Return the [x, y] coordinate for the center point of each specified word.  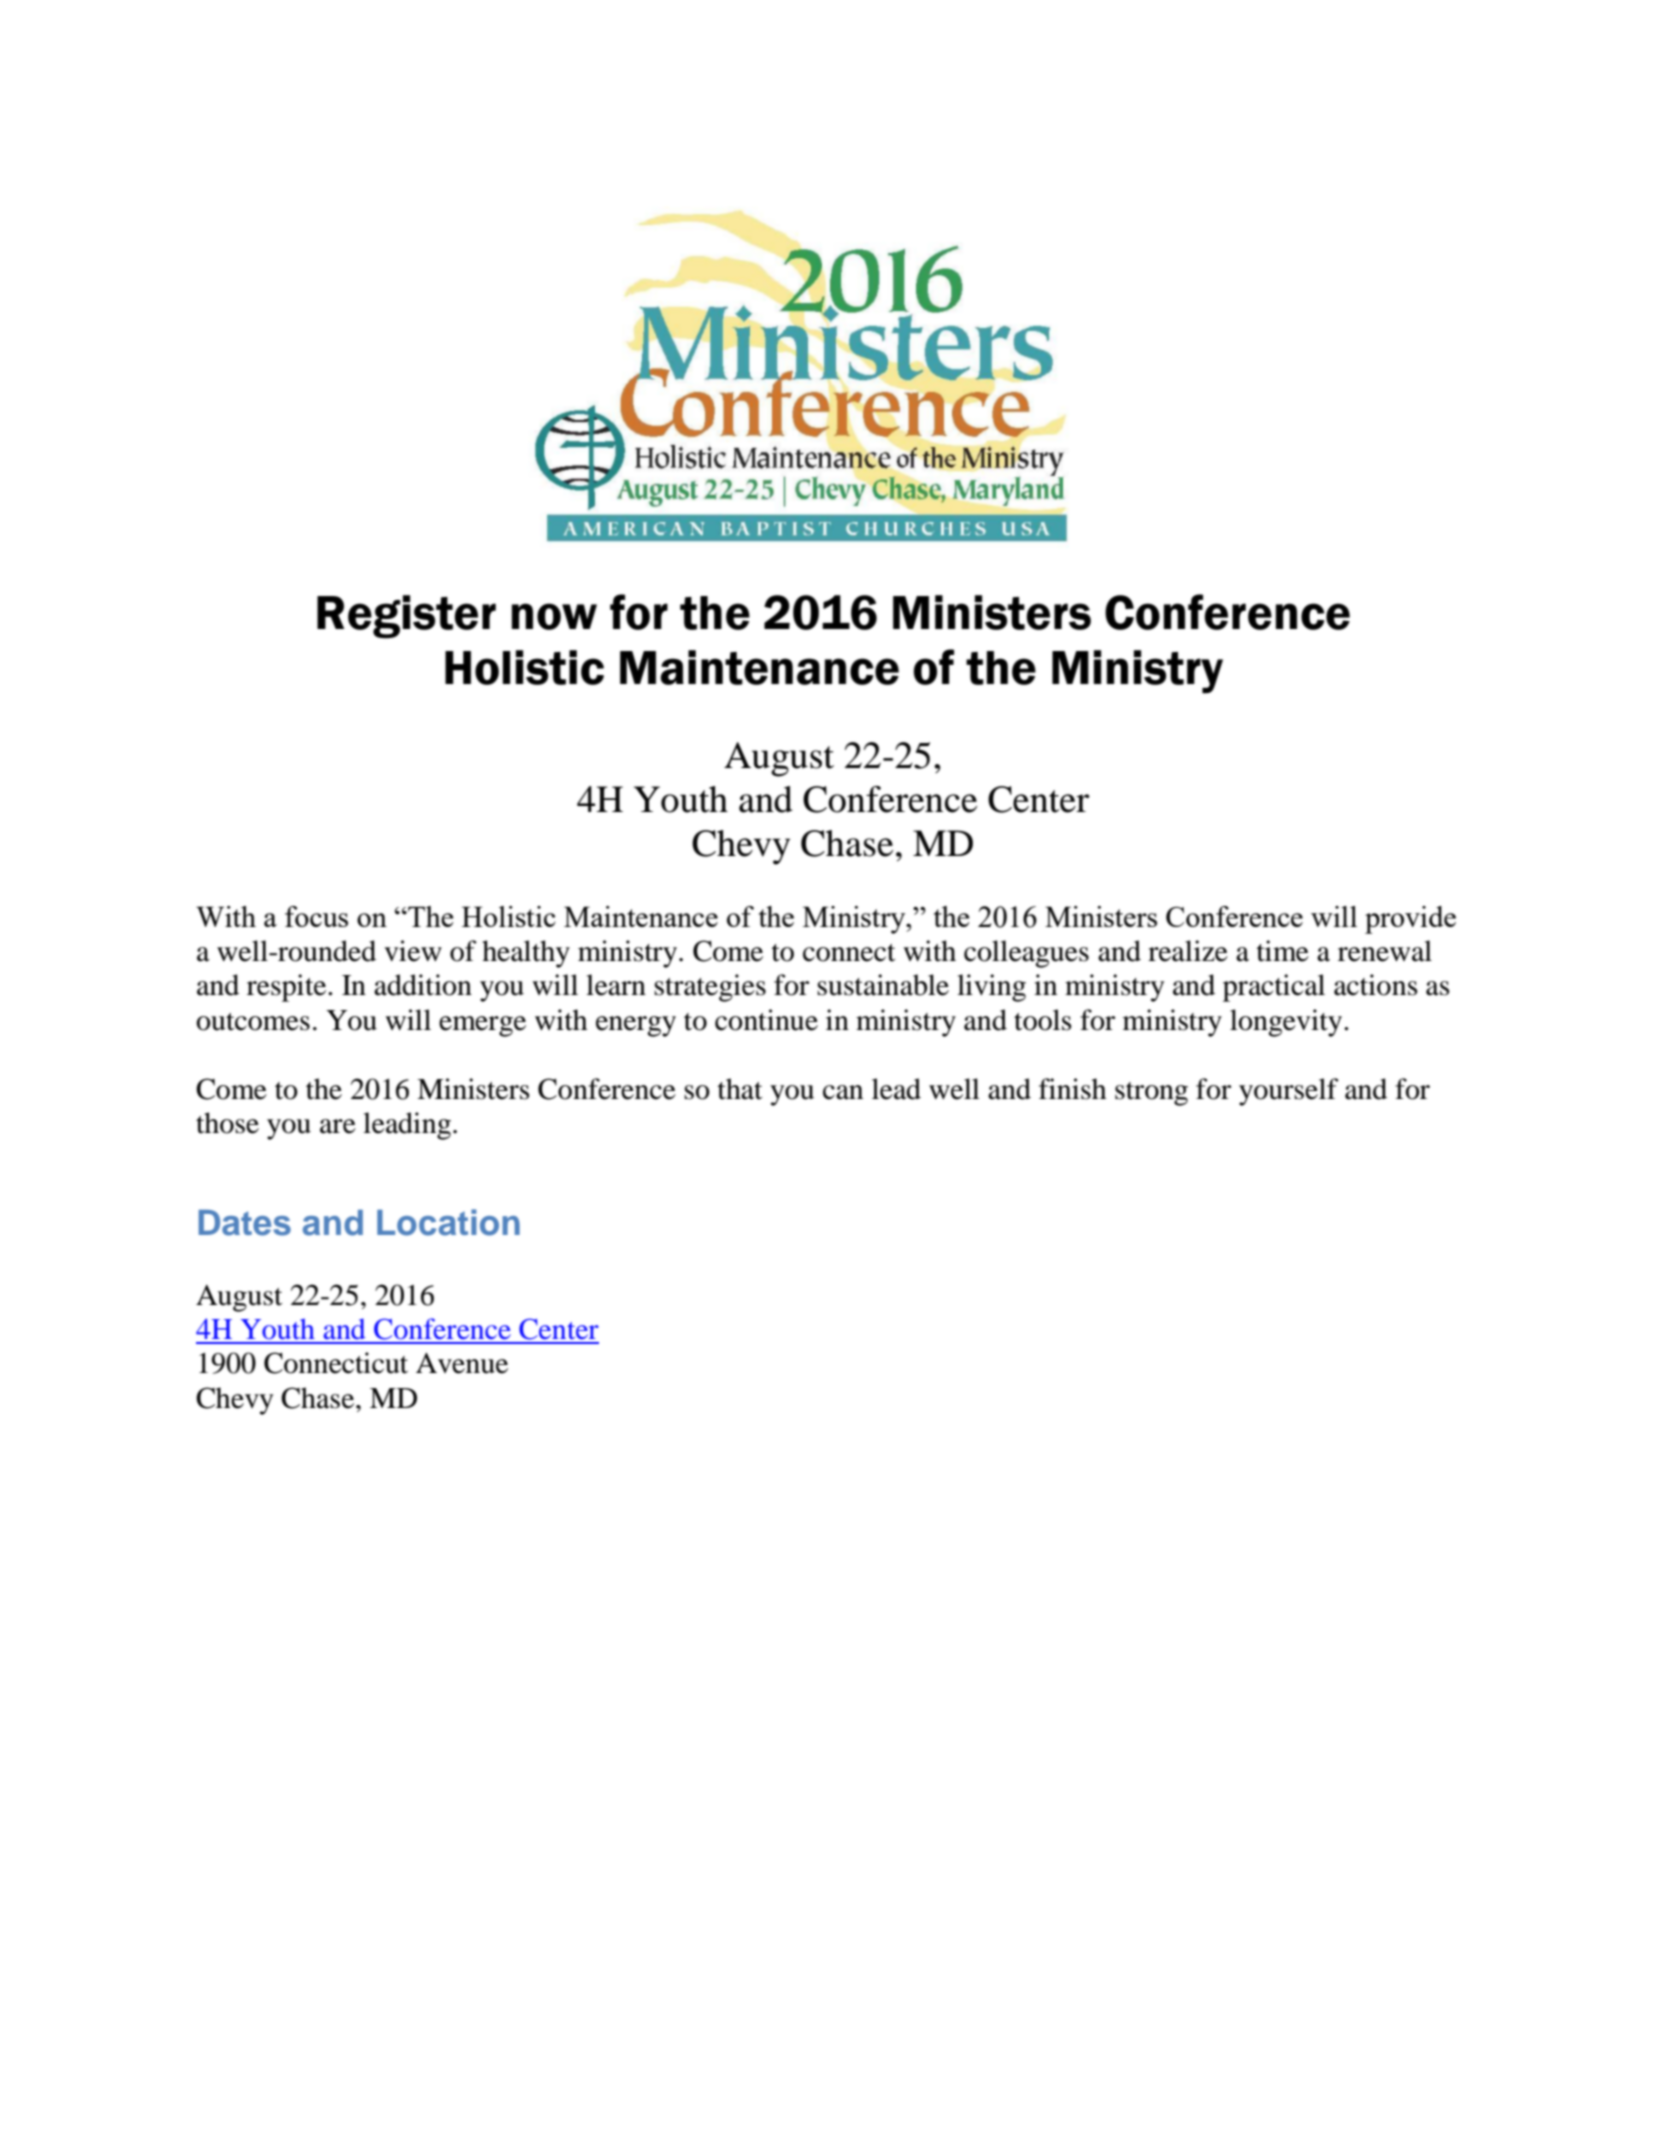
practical [1274, 988]
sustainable [883, 985]
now [554, 616]
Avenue [462, 1363]
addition [423, 985]
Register [406, 617]
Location [448, 1222]
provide [1410, 920]
